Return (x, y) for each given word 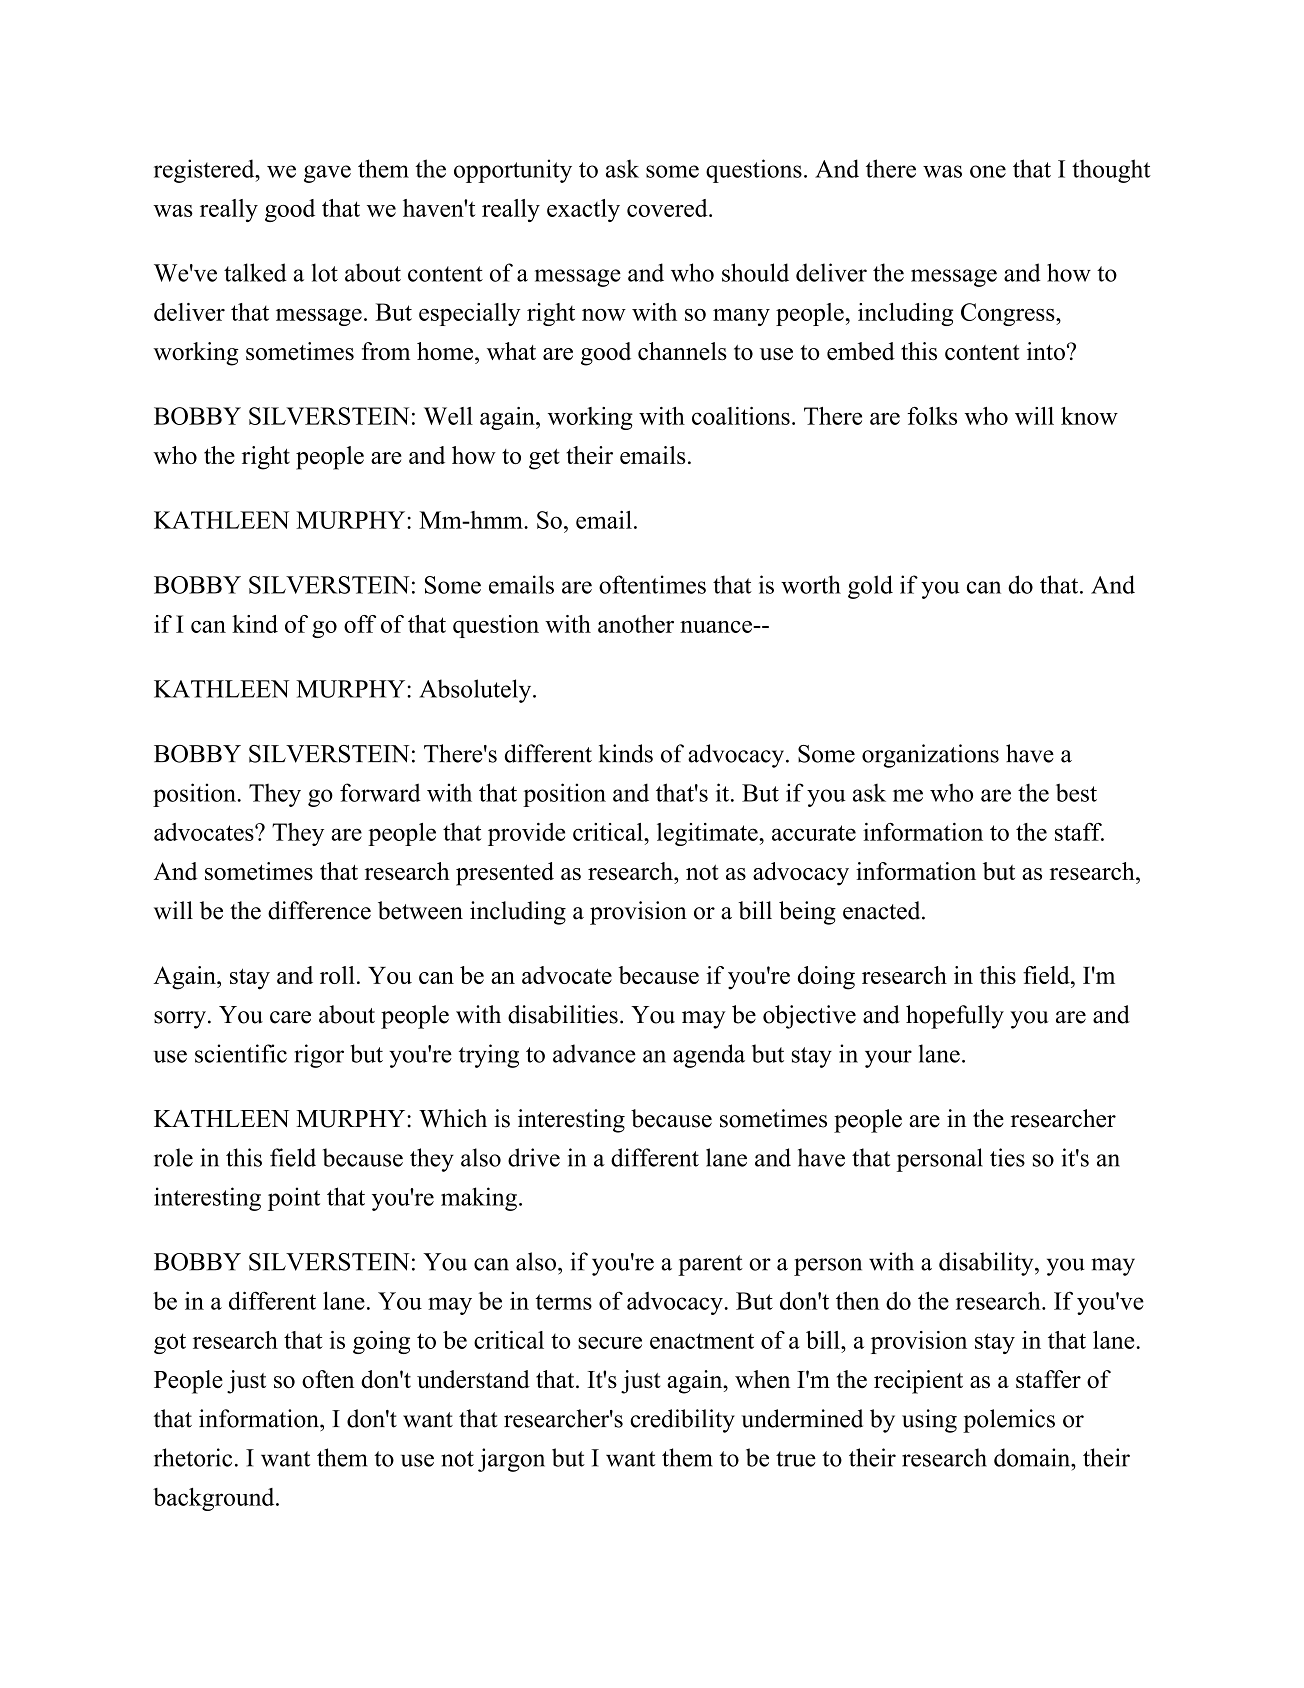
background (215, 1499)
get (544, 459)
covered (668, 208)
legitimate (708, 834)
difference (319, 910)
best (1076, 792)
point (294, 1199)
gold (870, 587)
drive (534, 1157)
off (360, 624)
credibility (682, 1421)
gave (327, 174)
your (888, 1059)
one (988, 171)
